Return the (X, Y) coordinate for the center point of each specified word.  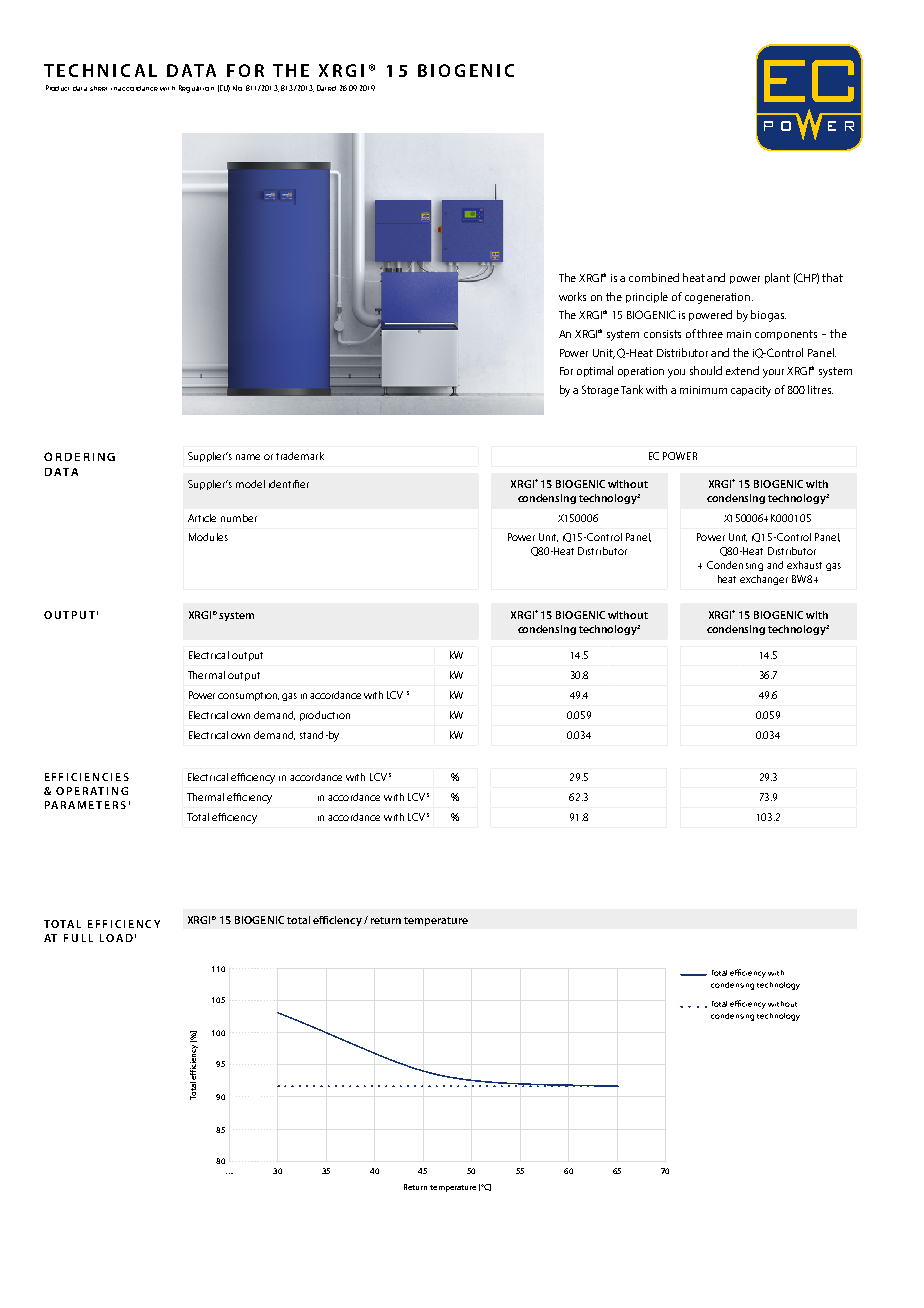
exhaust (804, 565)
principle (647, 297)
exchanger (764, 580)
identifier (289, 484)
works (572, 296)
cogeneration (719, 298)
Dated (326, 88)
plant (777, 278)
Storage (600, 391)
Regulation (196, 89)
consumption (248, 696)
